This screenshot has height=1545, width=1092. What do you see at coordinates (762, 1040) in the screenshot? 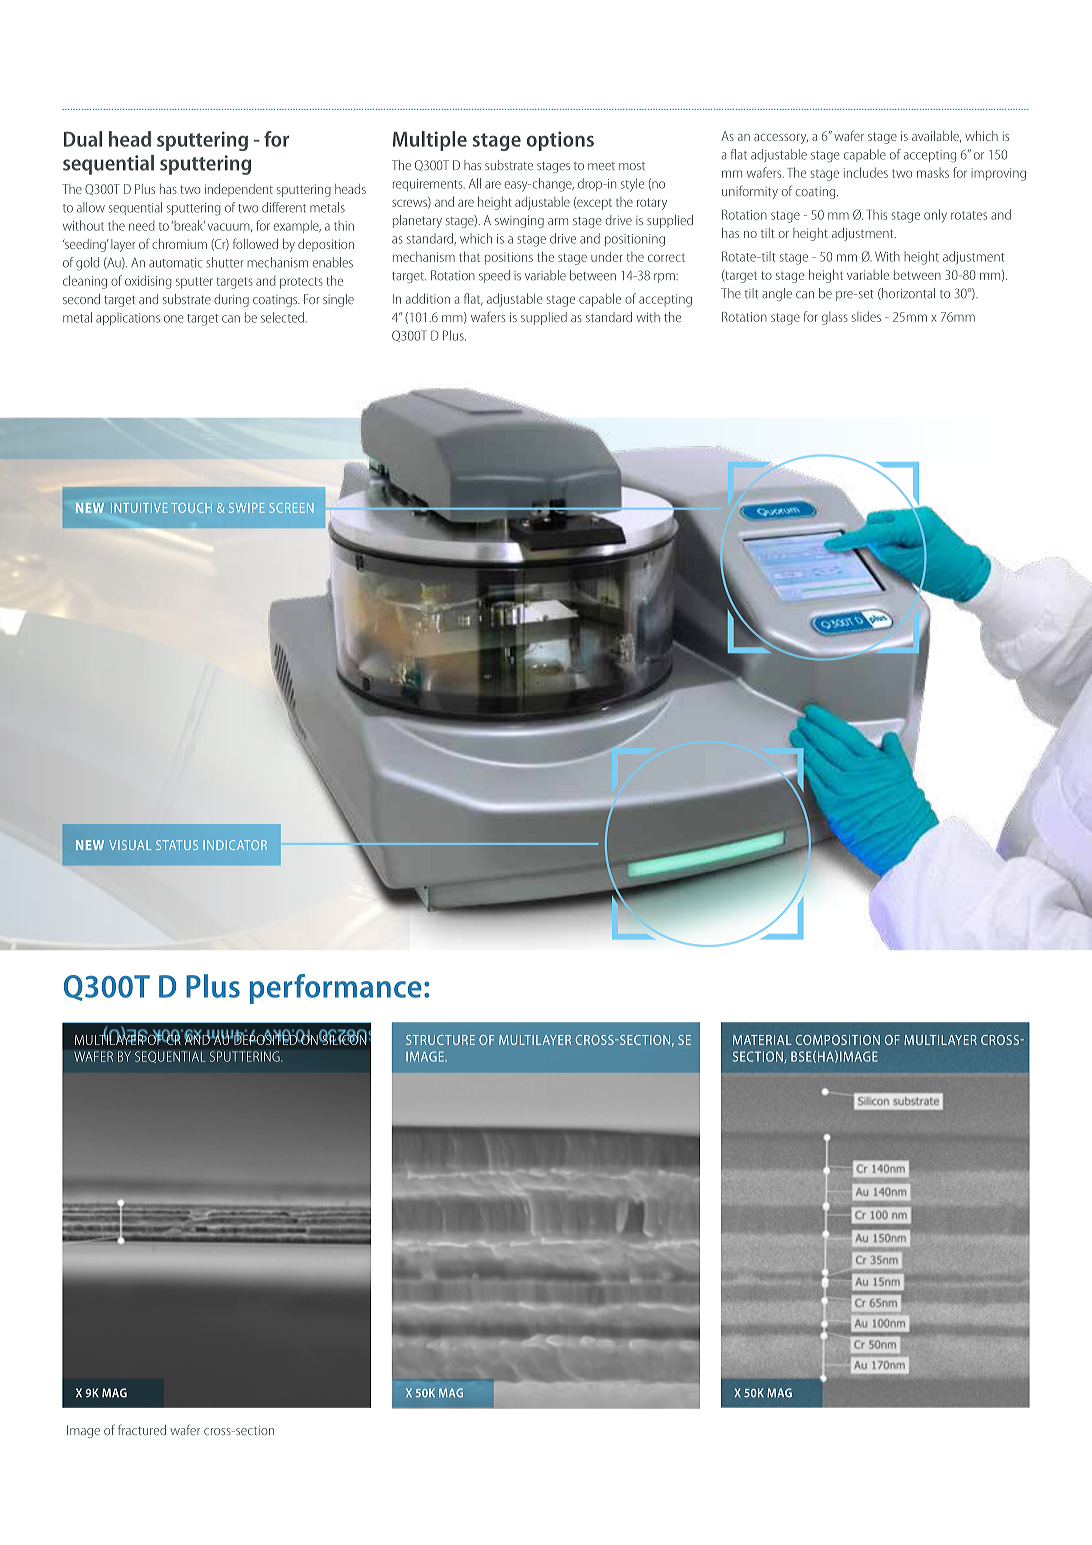
I see `MATERIAL` at bounding box center [762, 1040].
